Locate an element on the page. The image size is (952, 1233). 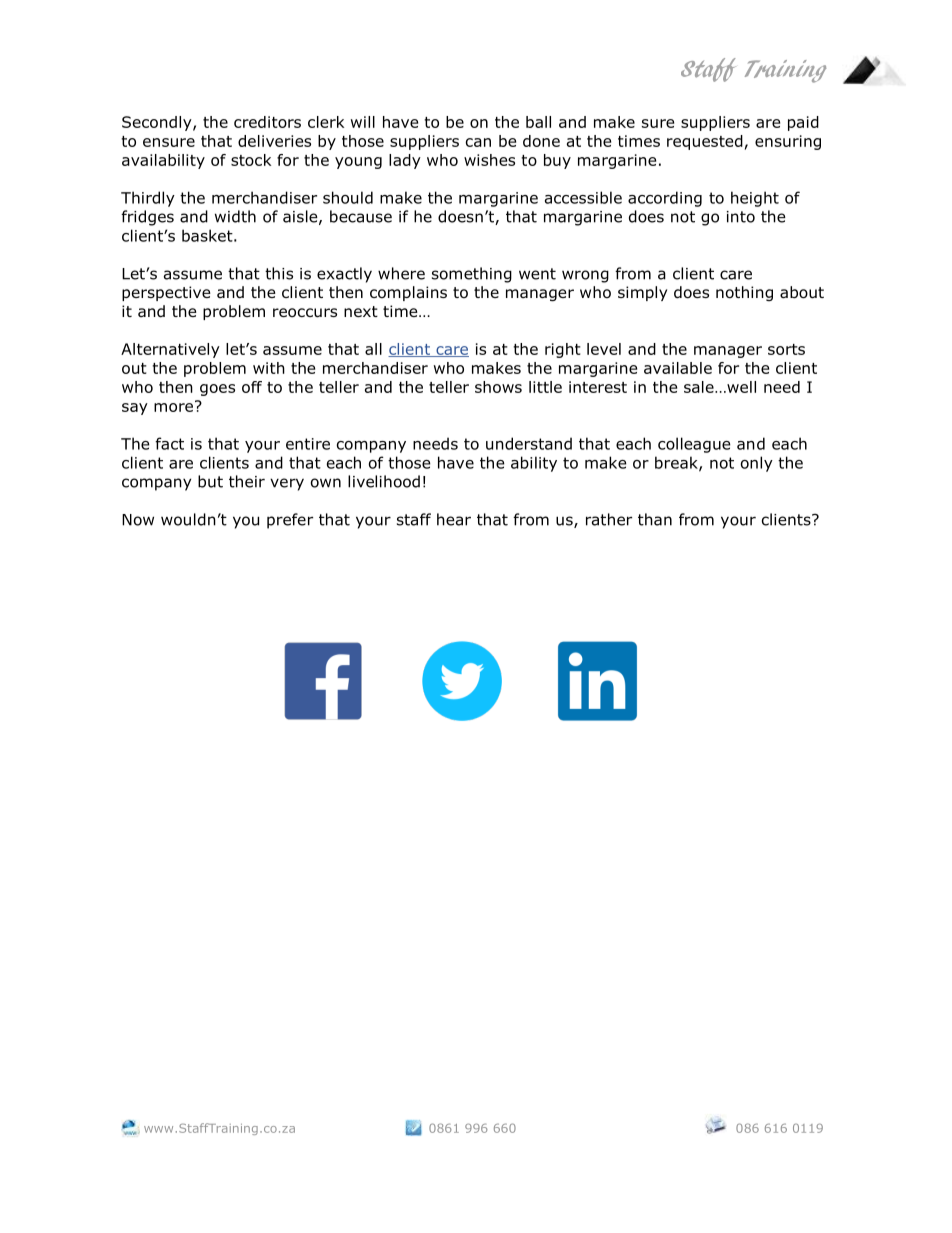
deliveries is located at coordinates (274, 141).
